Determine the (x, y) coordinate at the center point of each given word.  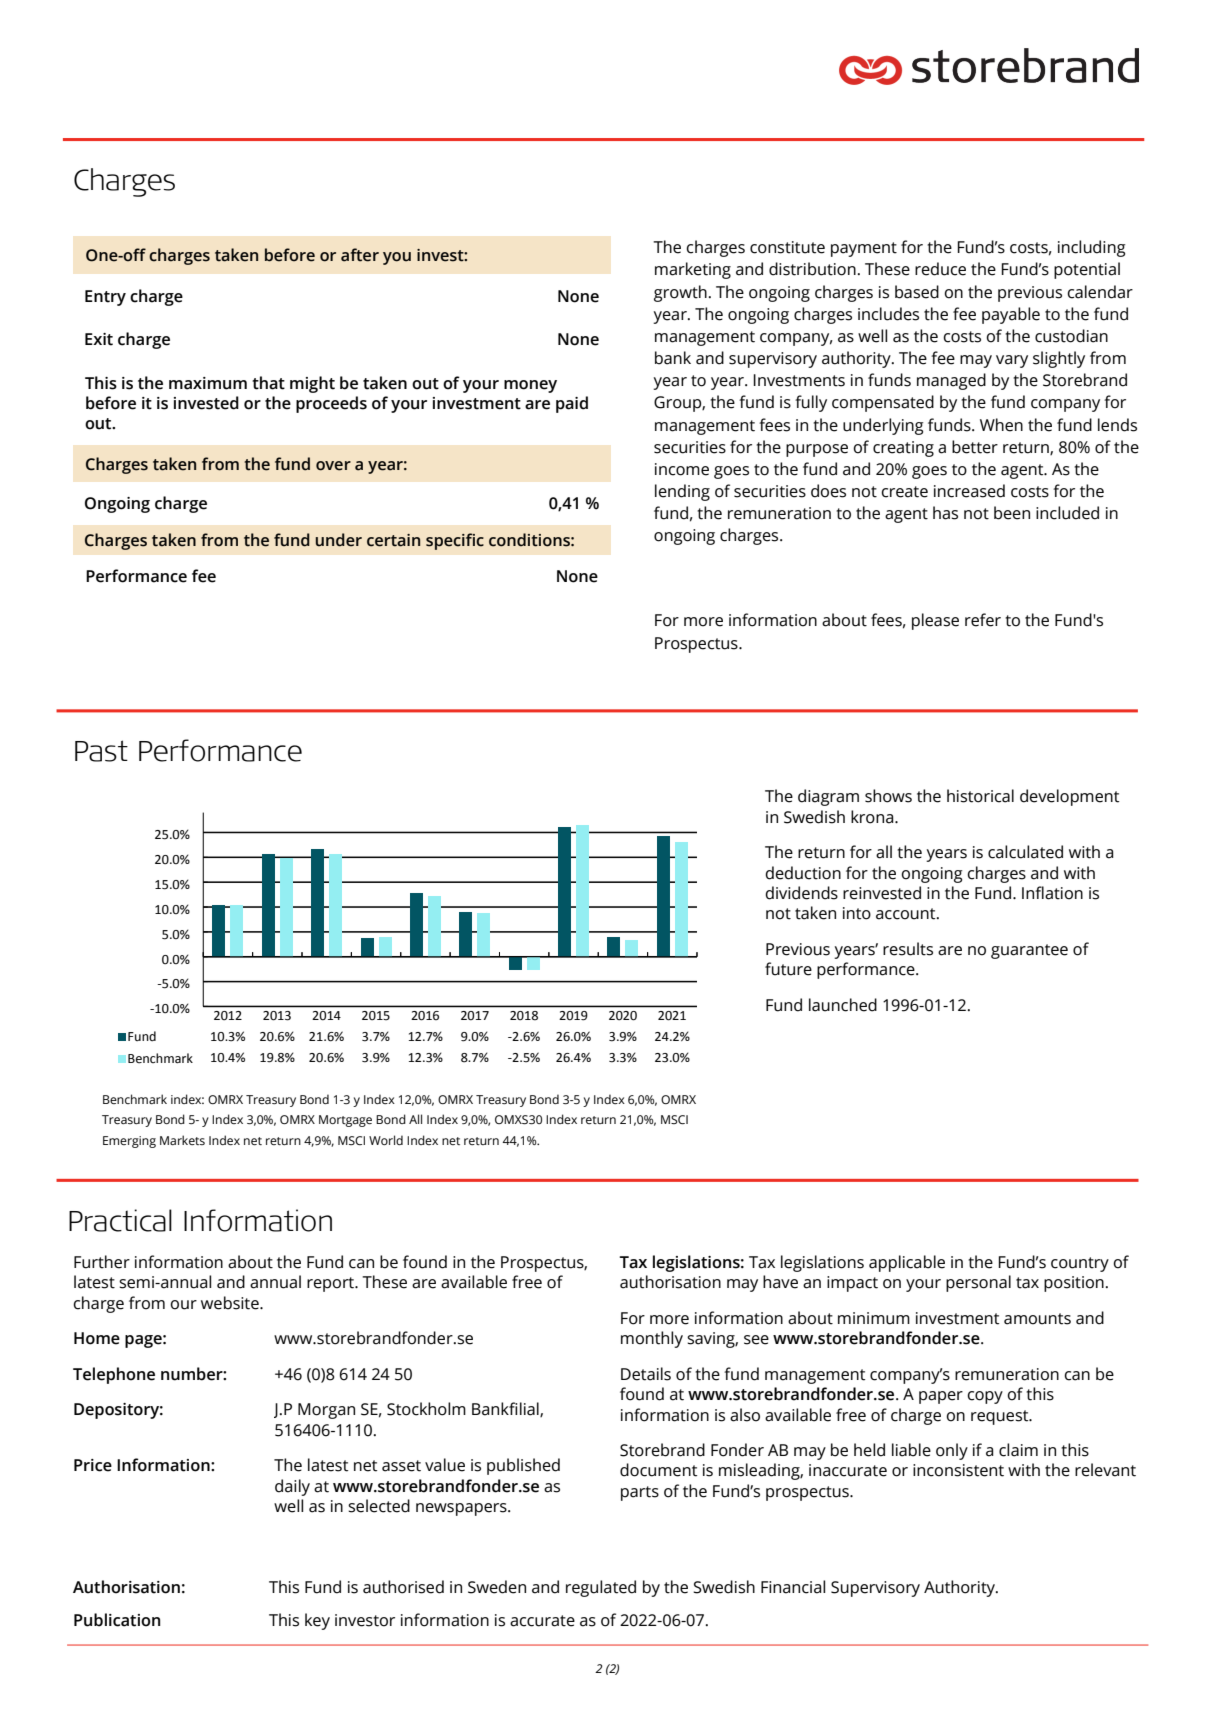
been (1012, 513)
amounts (1037, 1319)
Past (101, 751)
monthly (652, 1339)
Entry (105, 298)
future (788, 969)
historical (980, 796)
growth (680, 293)
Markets (182, 1140)
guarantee (1029, 951)
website (231, 1303)
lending (682, 492)
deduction (803, 873)
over (333, 466)
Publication (117, 1620)
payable (1011, 315)
